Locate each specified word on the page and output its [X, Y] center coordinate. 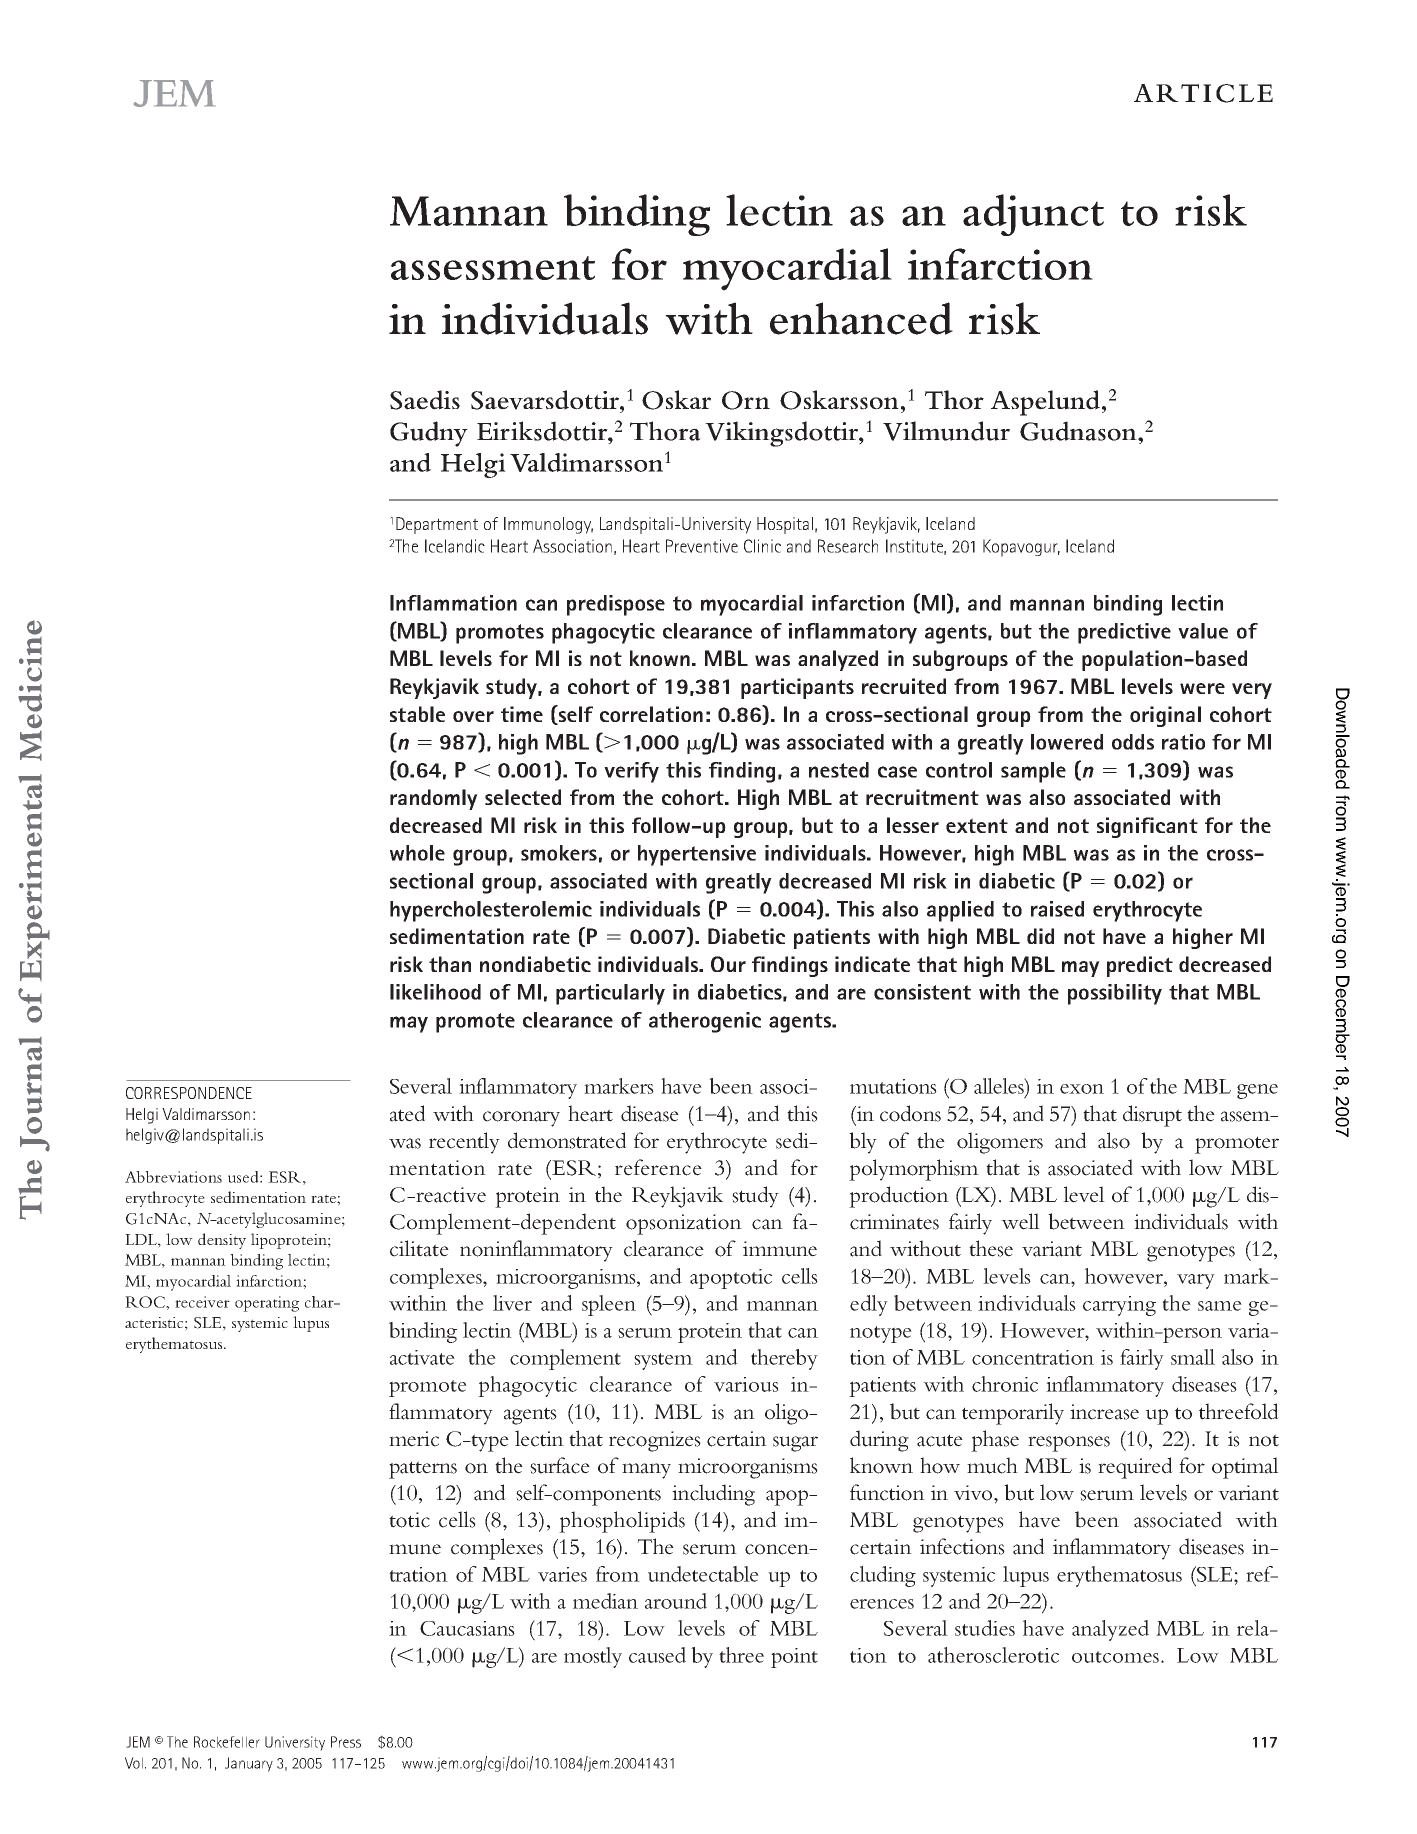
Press [346, 1742]
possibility [1115, 994]
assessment [493, 268]
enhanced [861, 318]
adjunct [1033, 215]
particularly [610, 994]
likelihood [435, 992]
